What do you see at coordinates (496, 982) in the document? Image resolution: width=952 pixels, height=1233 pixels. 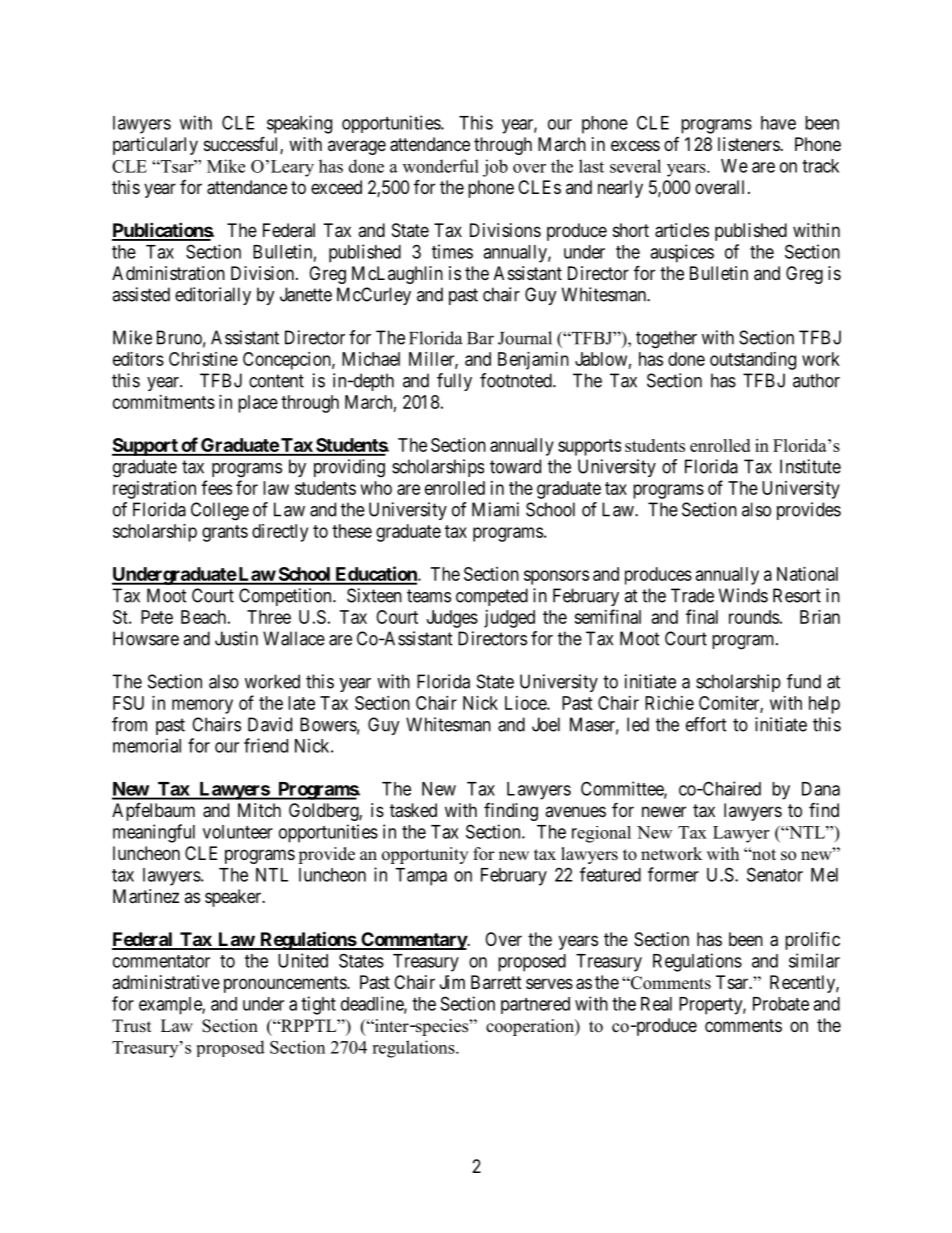 I see `Barrett` at bounding box center [496, 982].
